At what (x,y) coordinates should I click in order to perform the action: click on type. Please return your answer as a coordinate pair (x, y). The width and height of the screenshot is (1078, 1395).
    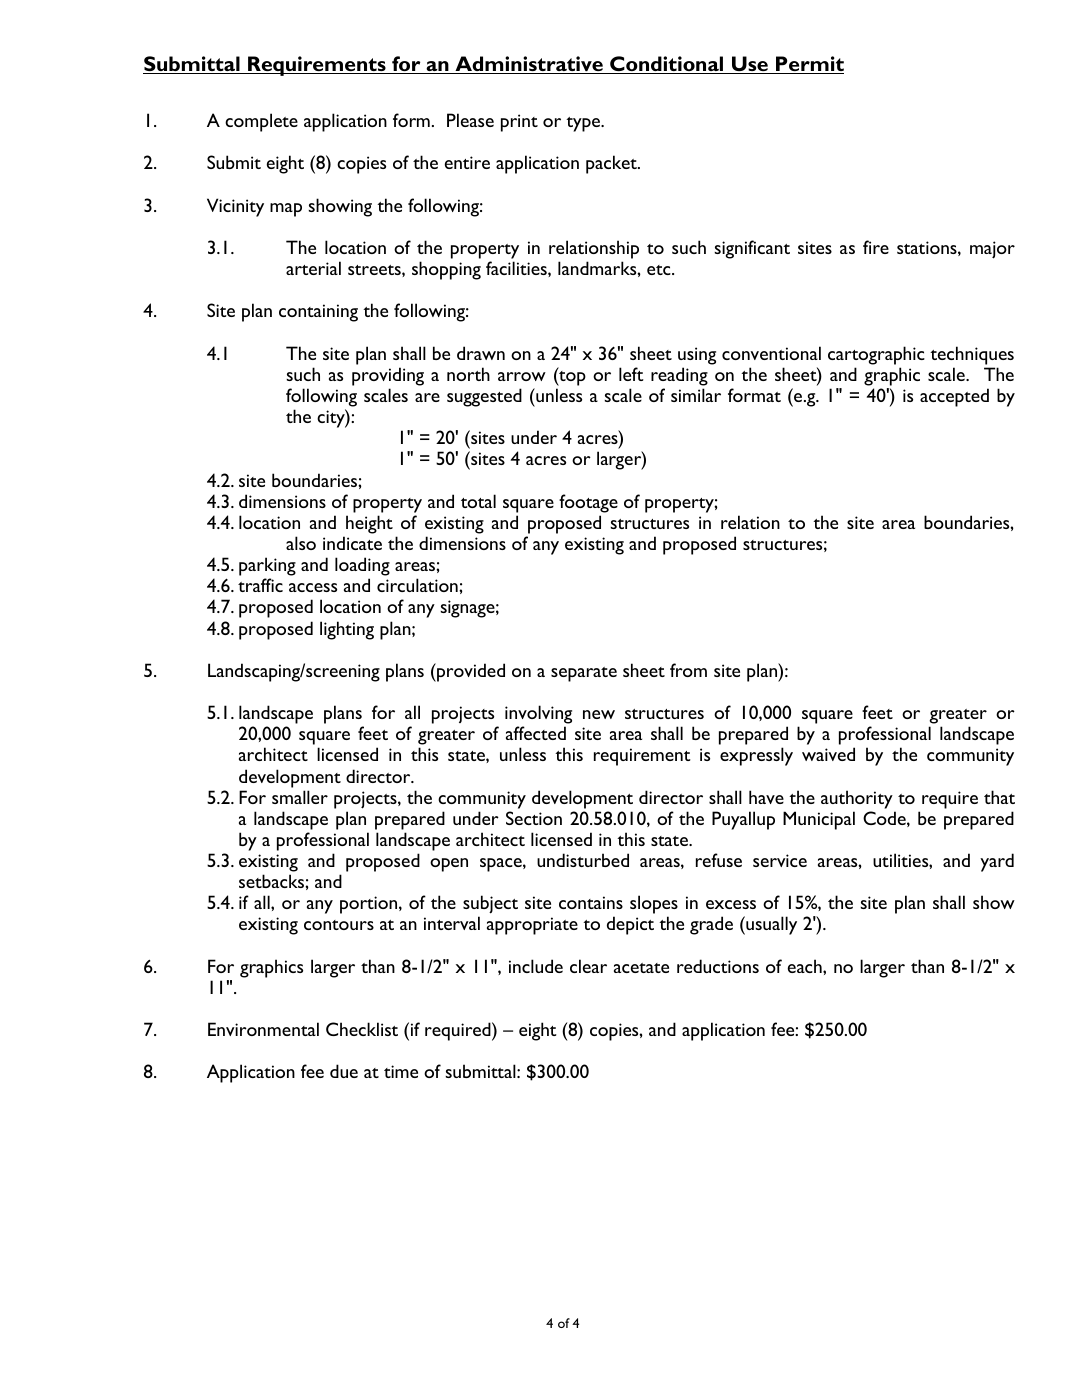
    Looking at the image, I should click on (584, 124).
